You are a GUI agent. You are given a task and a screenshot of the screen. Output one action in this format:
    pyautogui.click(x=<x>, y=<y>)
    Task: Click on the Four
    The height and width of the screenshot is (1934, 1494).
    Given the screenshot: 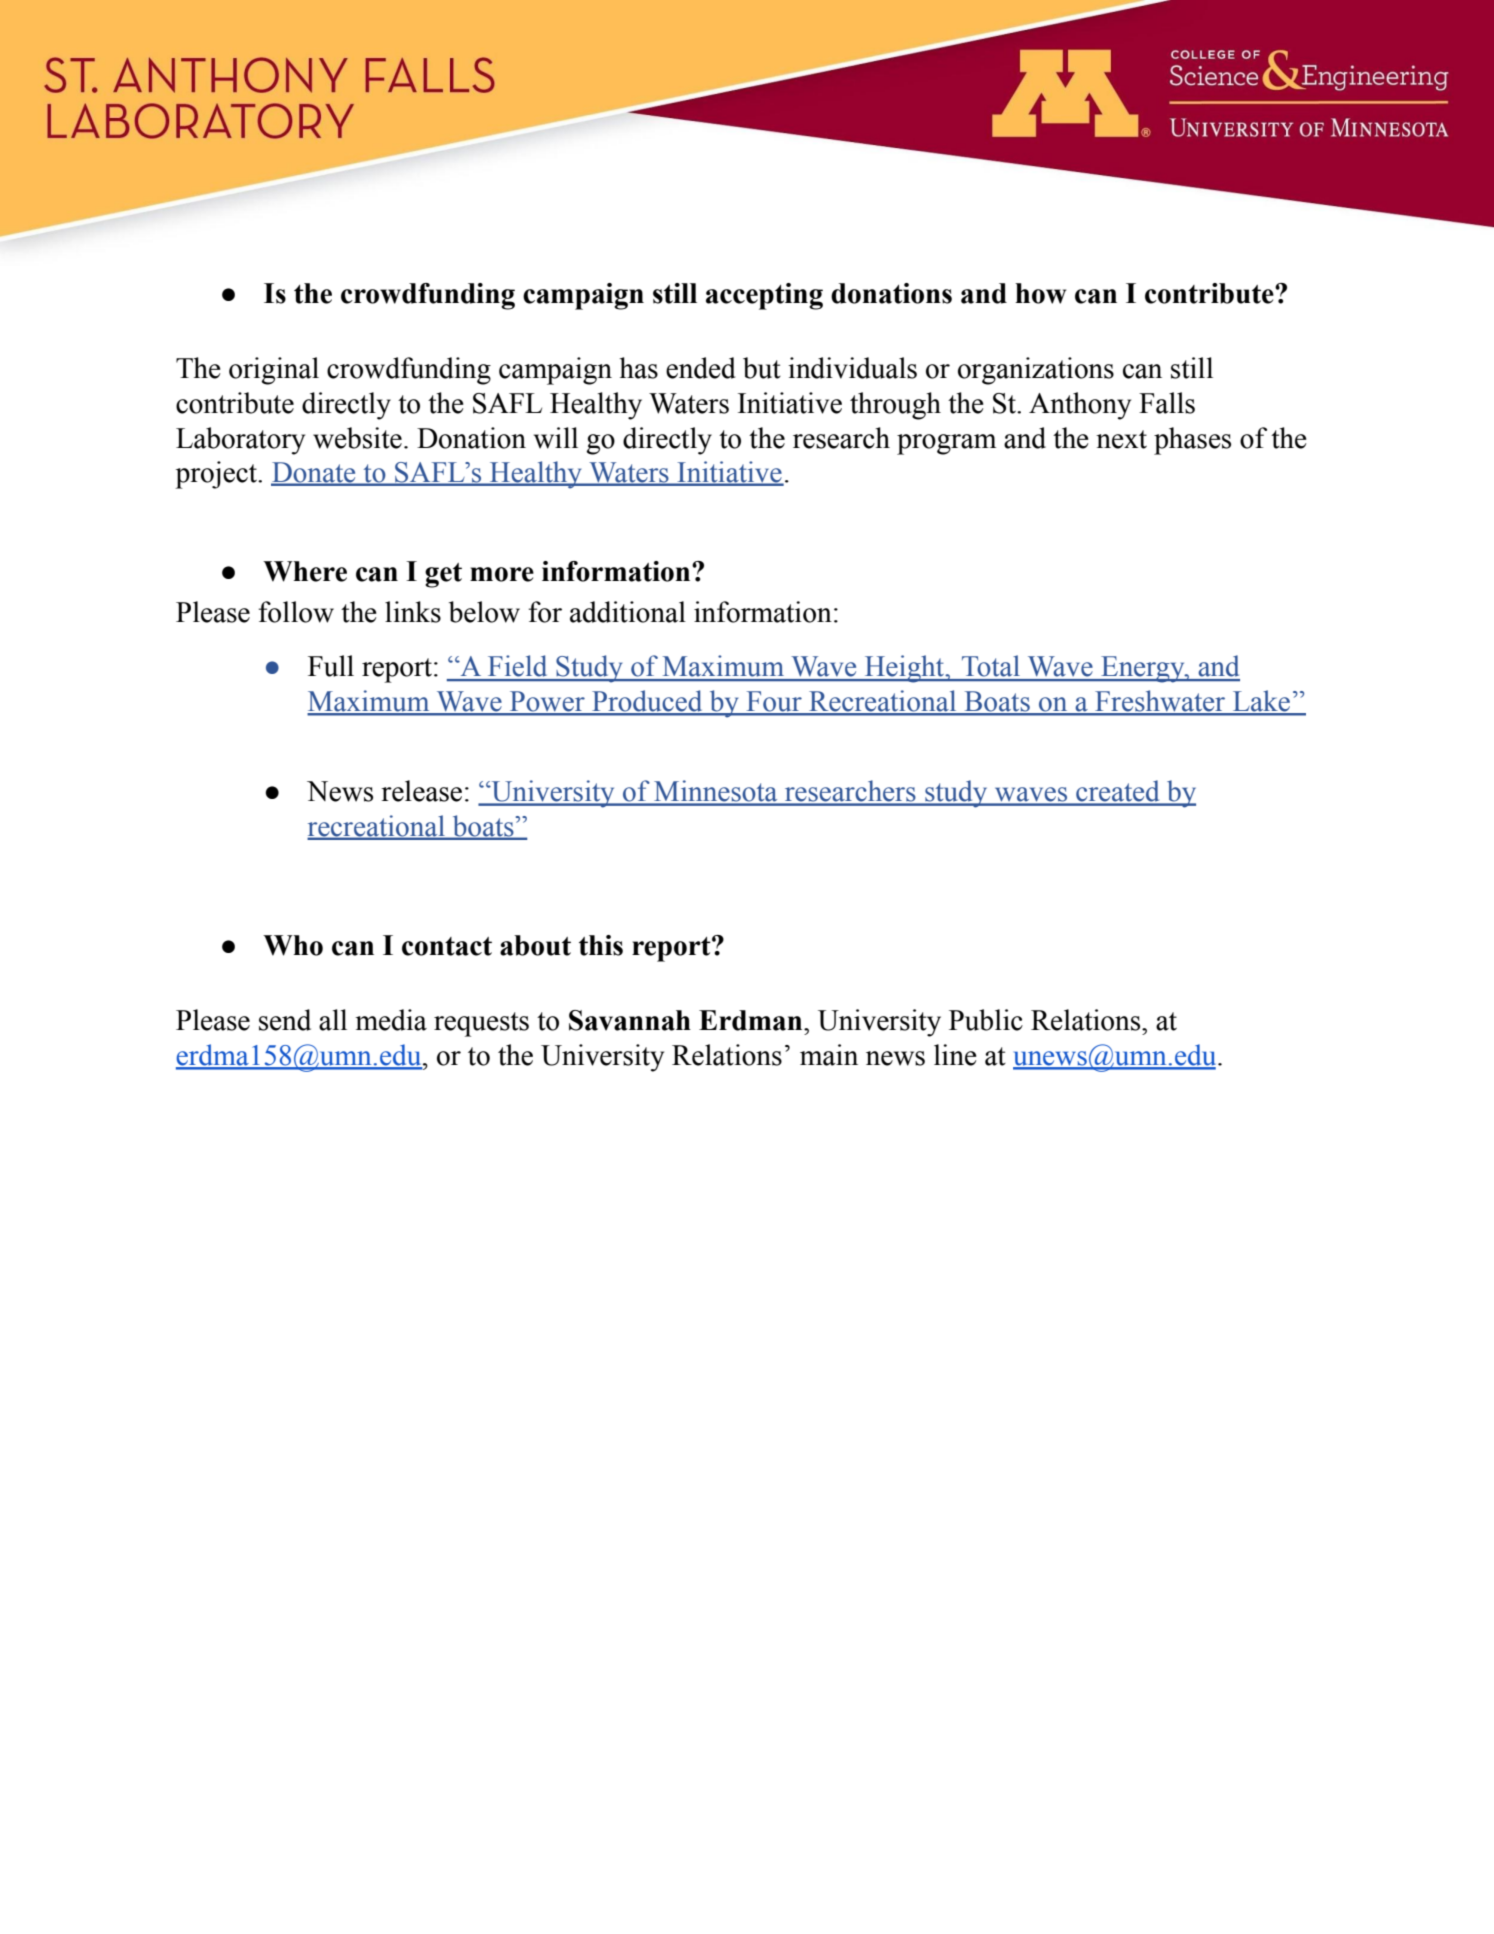 What is the action you would take?
    pyautogui.click(x=774, y=702)
